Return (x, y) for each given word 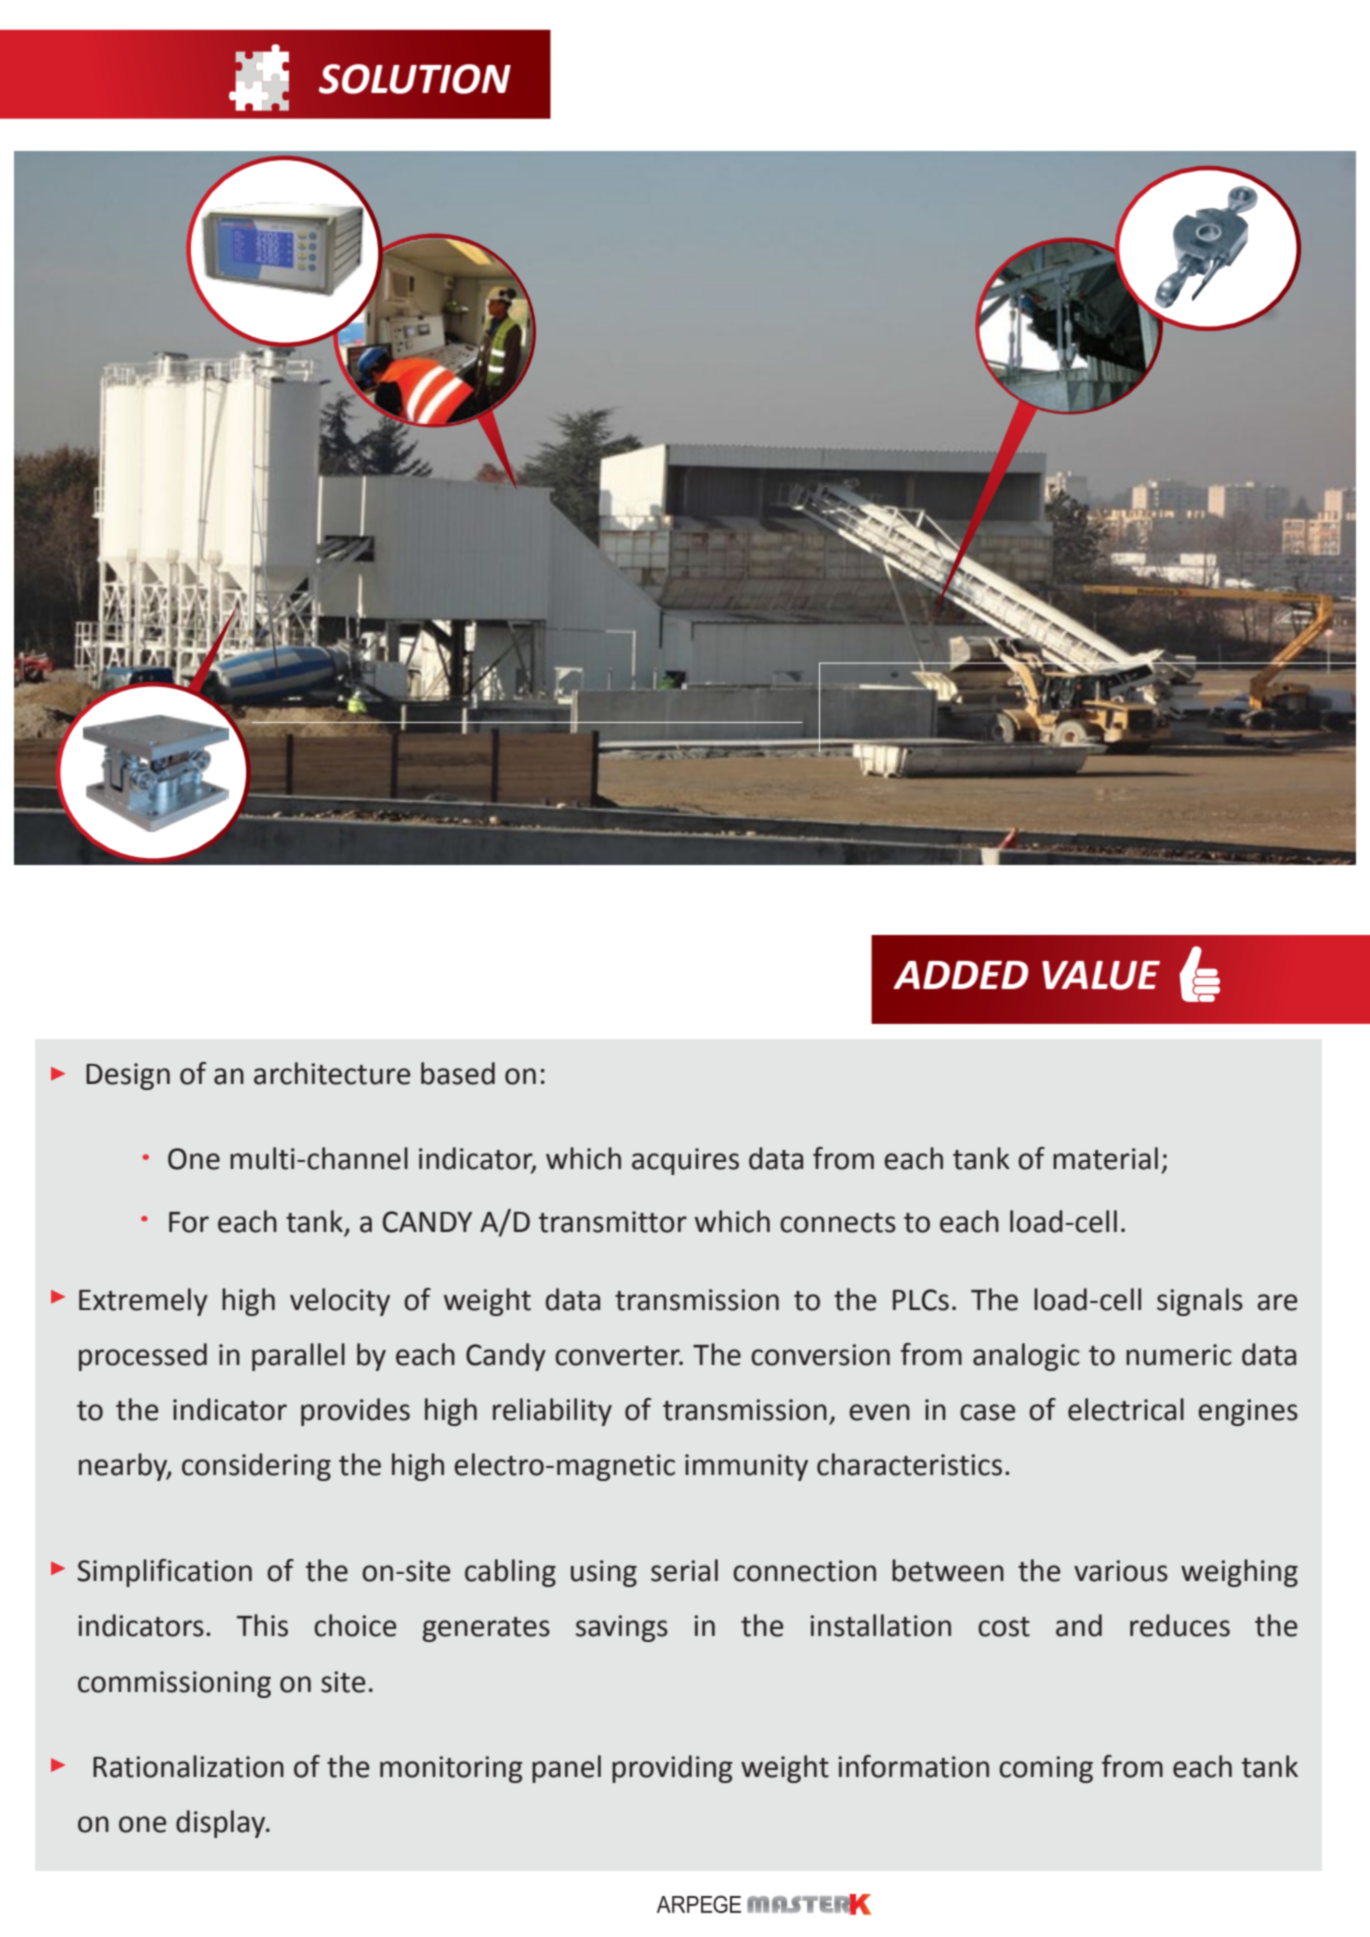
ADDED (961, 975)
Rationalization (188, 1766)
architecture (332, 1073)
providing (672, 1769)
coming (1046, 1769)
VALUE (1101, 975)
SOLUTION (415, 79)
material (1105, 1158)
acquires (685, 1161)
